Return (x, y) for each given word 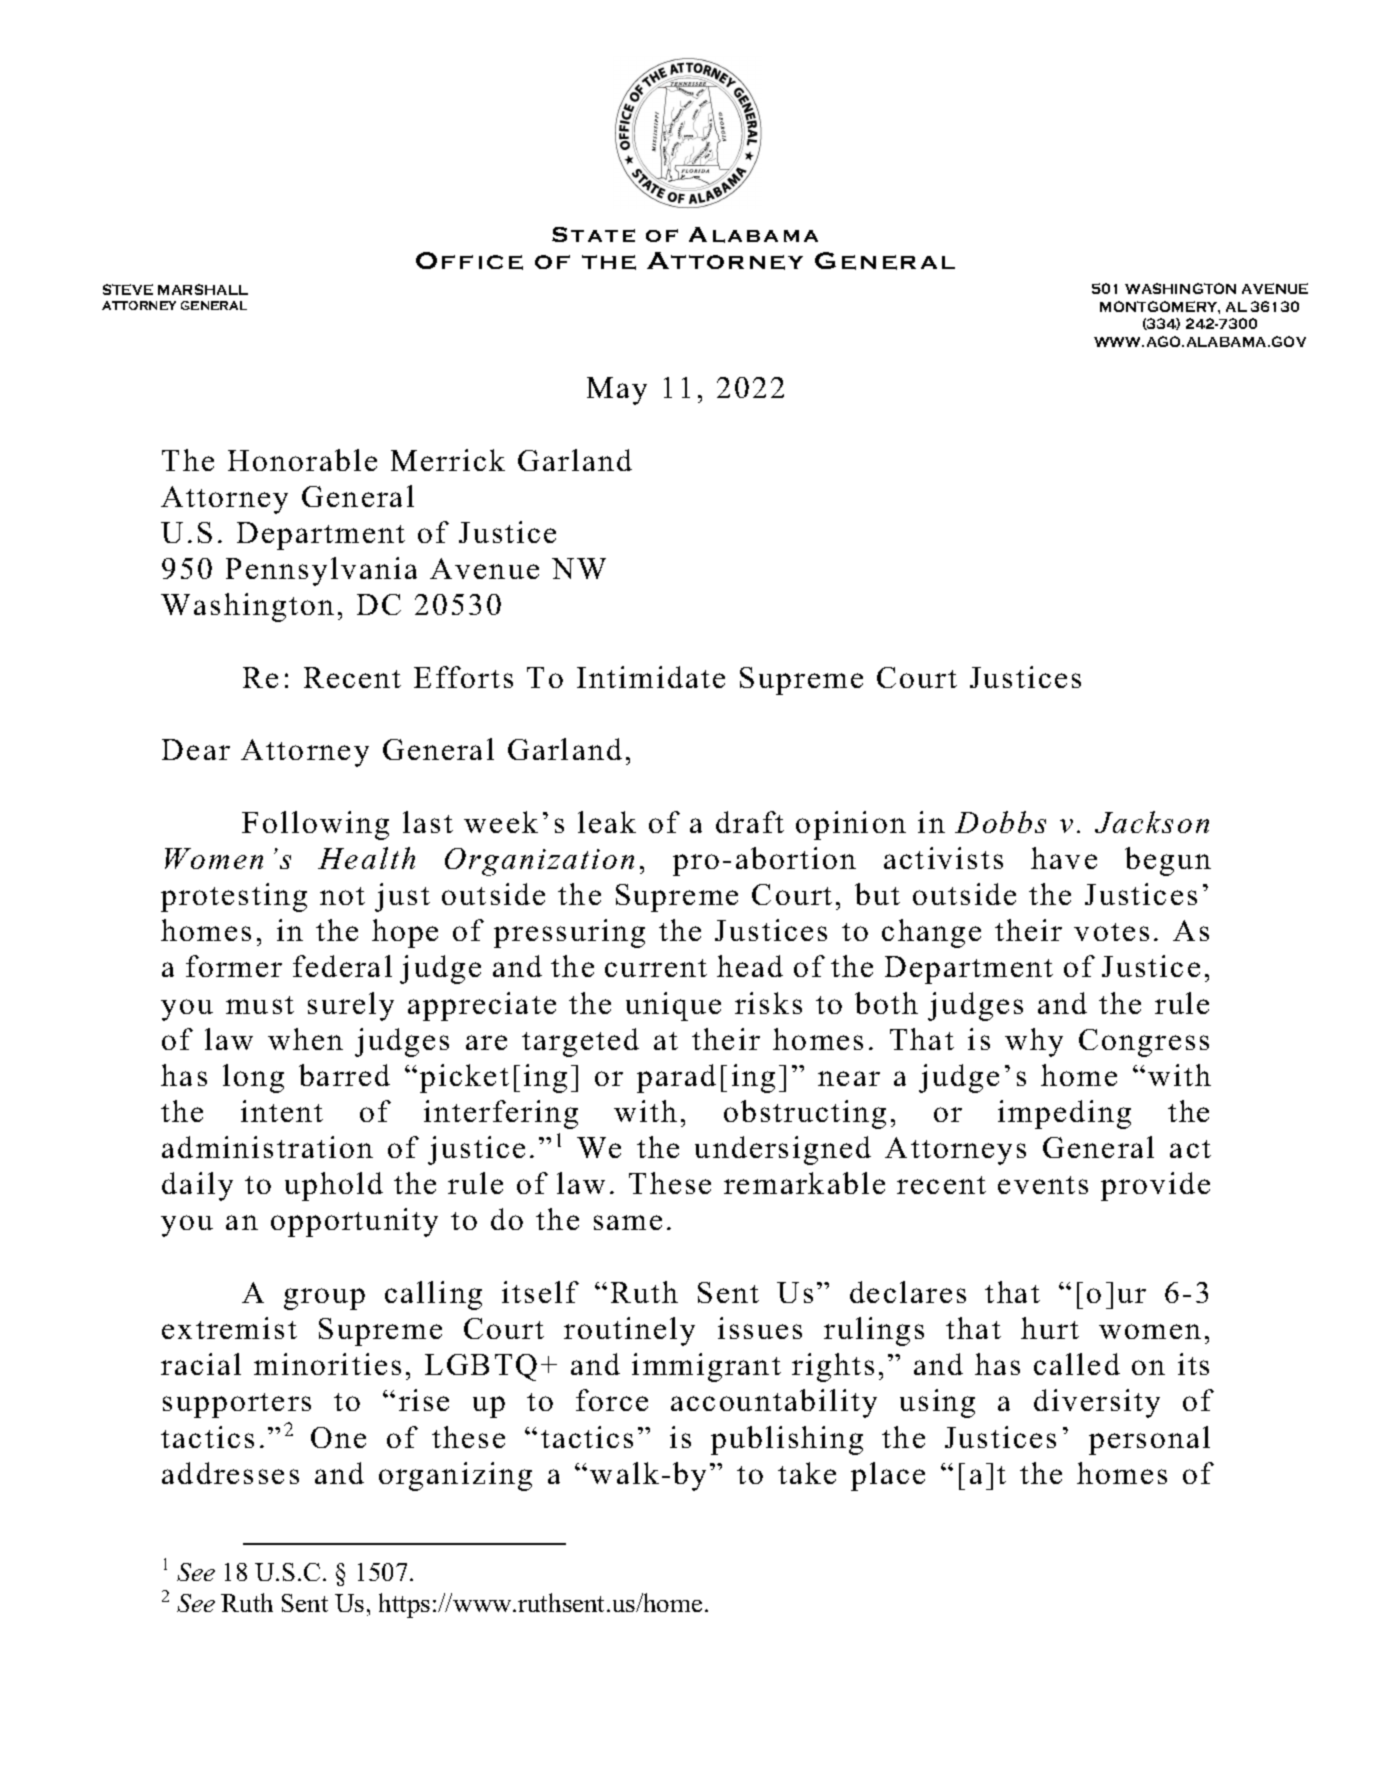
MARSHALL (203, 289)
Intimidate (651, 677)
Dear (196, 749)
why (1034, 1042)
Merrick (448, 460)
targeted (580, 1042)
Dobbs (1000, 822)
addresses (230, 1473)
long (253, 1078)
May (617, 391)
